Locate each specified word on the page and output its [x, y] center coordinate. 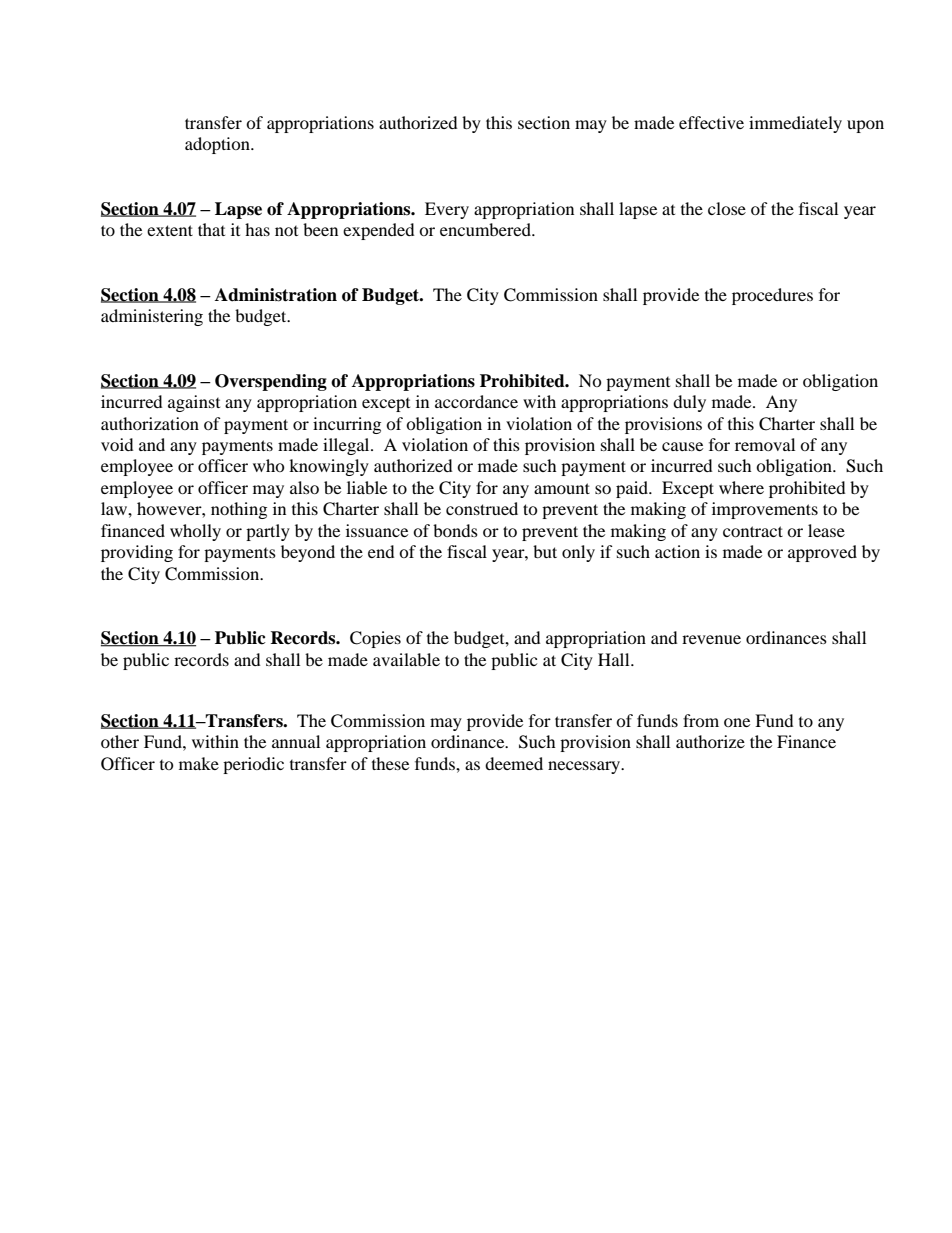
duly [689, 403]
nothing [239, 510]
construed [482, 508]
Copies [375, 639]
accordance [476, 401]
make [199, 763]
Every [447, 210]
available [406, 659]
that [211, 229]
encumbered [486, 229]
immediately [795, 124]
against [194, 403]
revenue [711, 639]
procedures [772, 296]
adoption [218, 145]
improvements [765, 510]
